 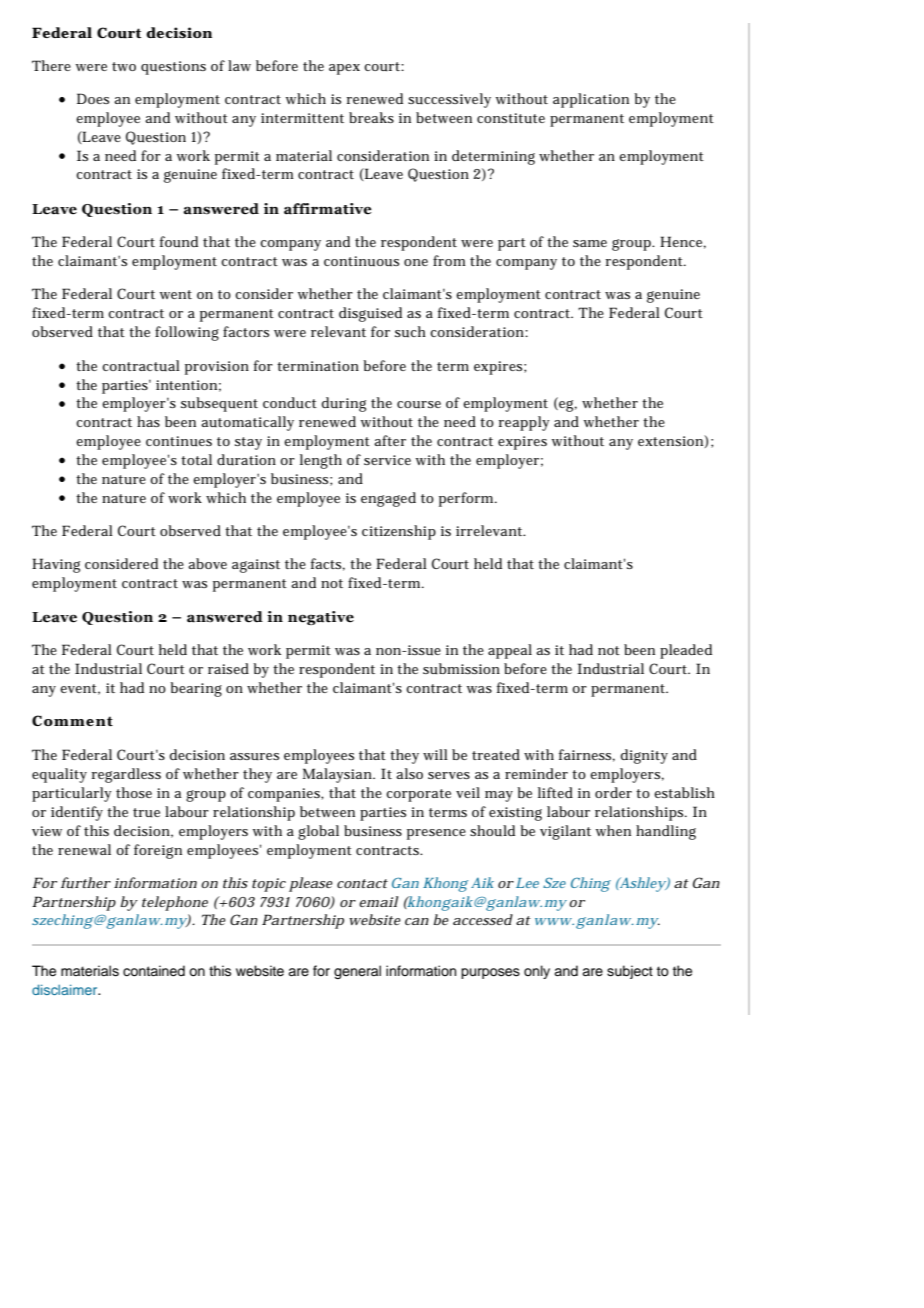 I want to click on Having, so click(x=56, y=565).
